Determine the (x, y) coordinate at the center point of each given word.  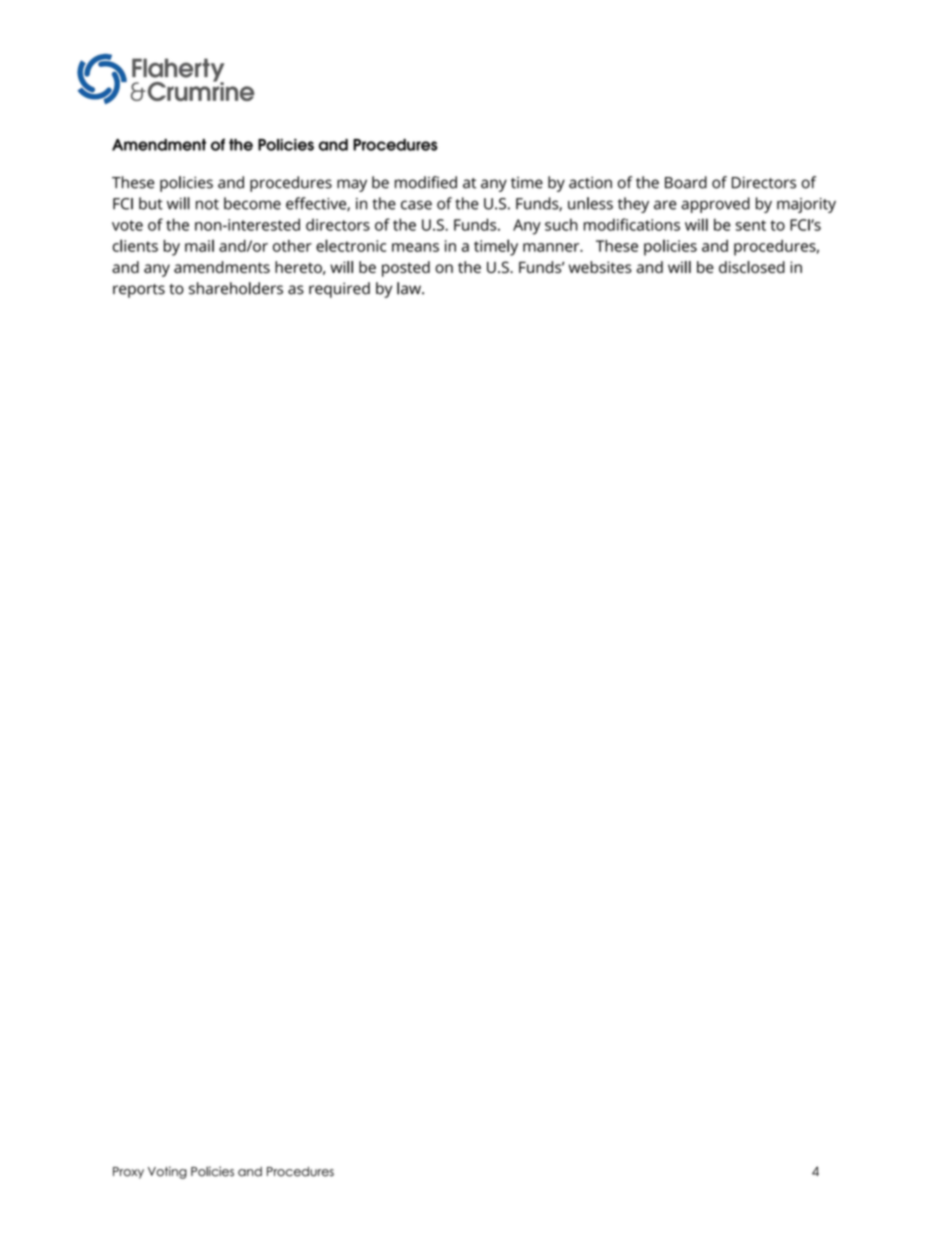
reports (139, 291)
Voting (167, 1172)
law (410, 288)
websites (600, 267)
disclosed (752, 267)
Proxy (128, 1173)
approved (715, 205)
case (416, 205)
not (207, 204)
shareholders (236, 288)
